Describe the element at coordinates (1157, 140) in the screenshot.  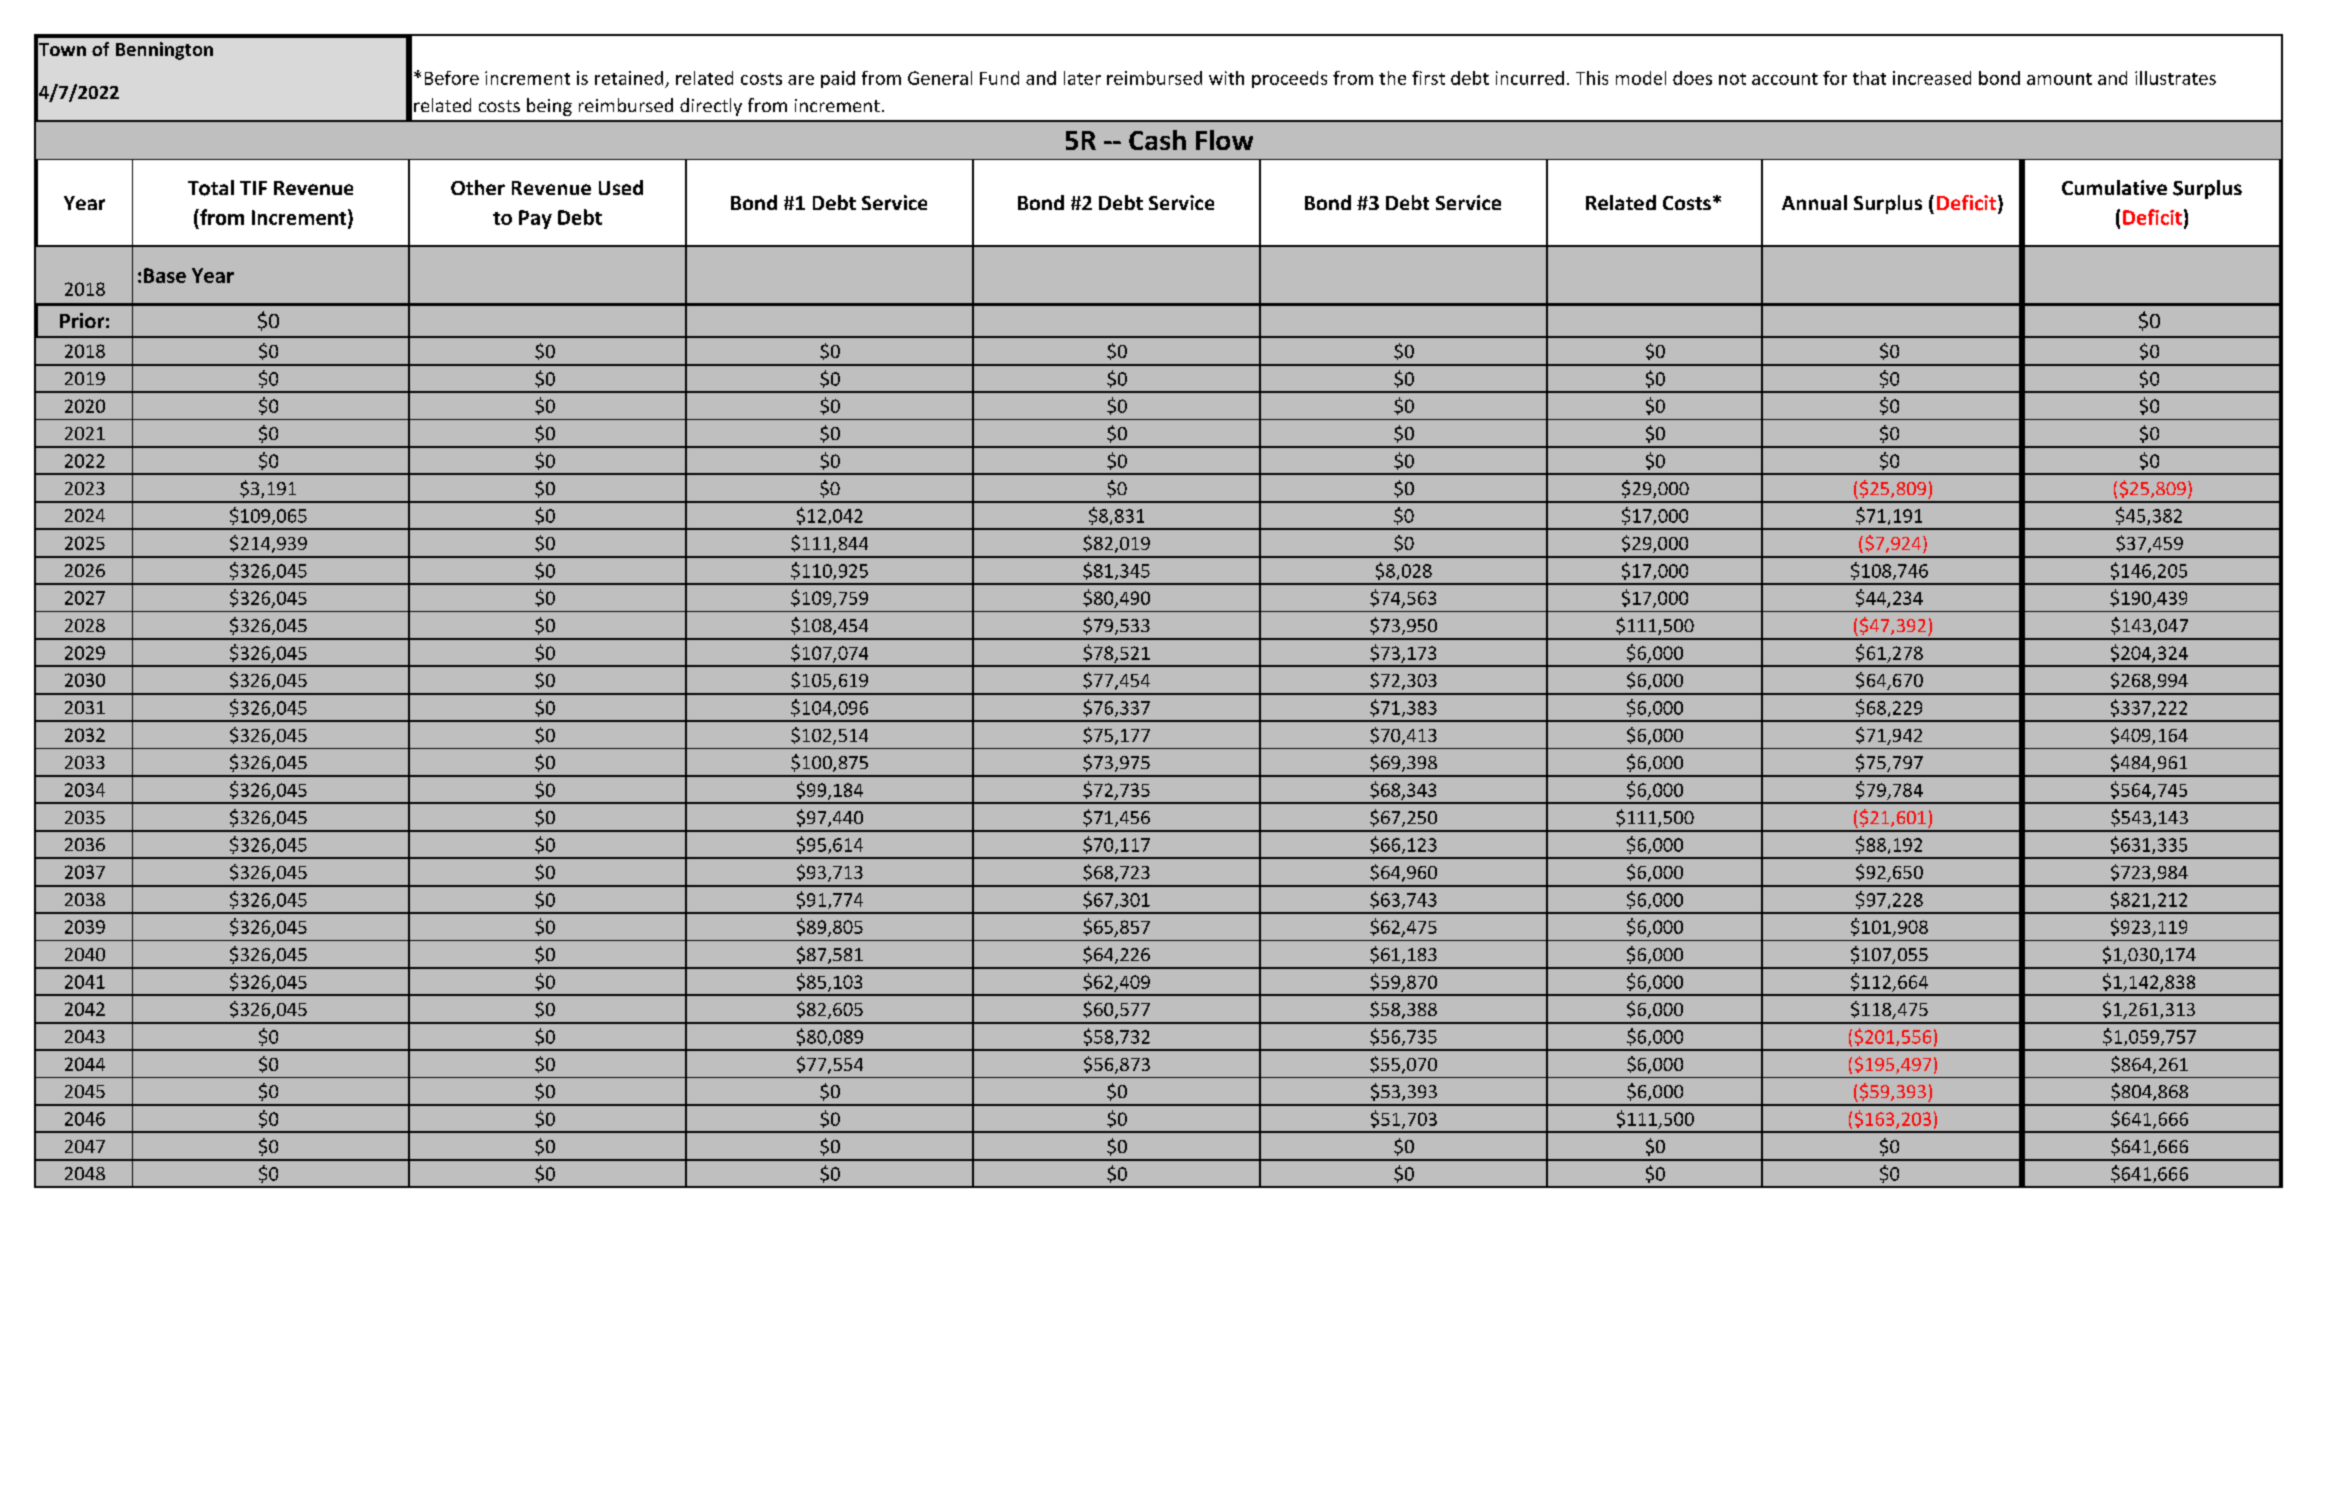
I see `Cash` at that location.
